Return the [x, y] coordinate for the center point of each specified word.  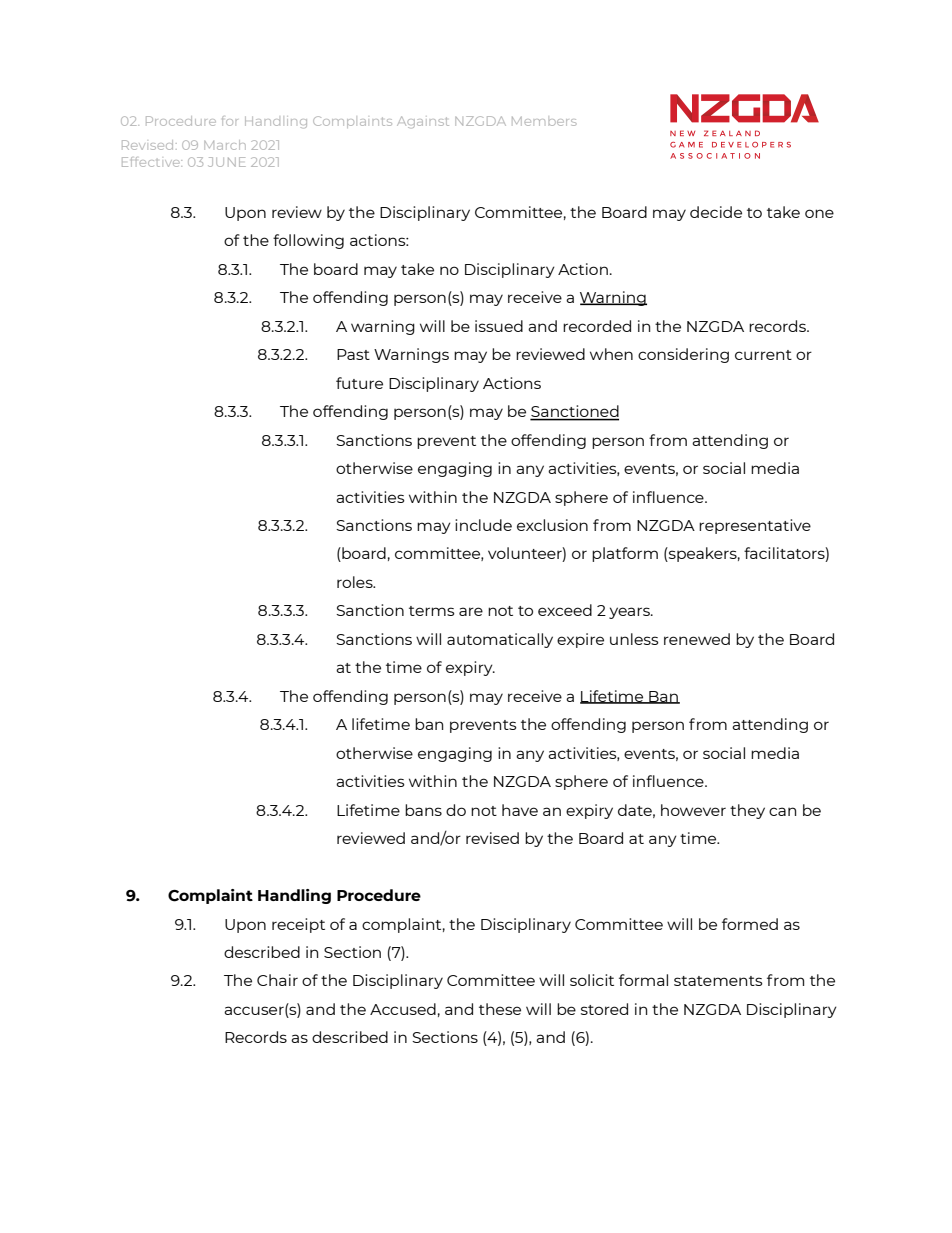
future [359, 383]
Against [423, 122]
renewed [697, 639]
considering [683, 355]
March [225, 145]
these [500, 1009]
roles [356, 582]
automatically [500, 640]
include [483, 525]
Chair [277, 980]
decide [716, 212]
